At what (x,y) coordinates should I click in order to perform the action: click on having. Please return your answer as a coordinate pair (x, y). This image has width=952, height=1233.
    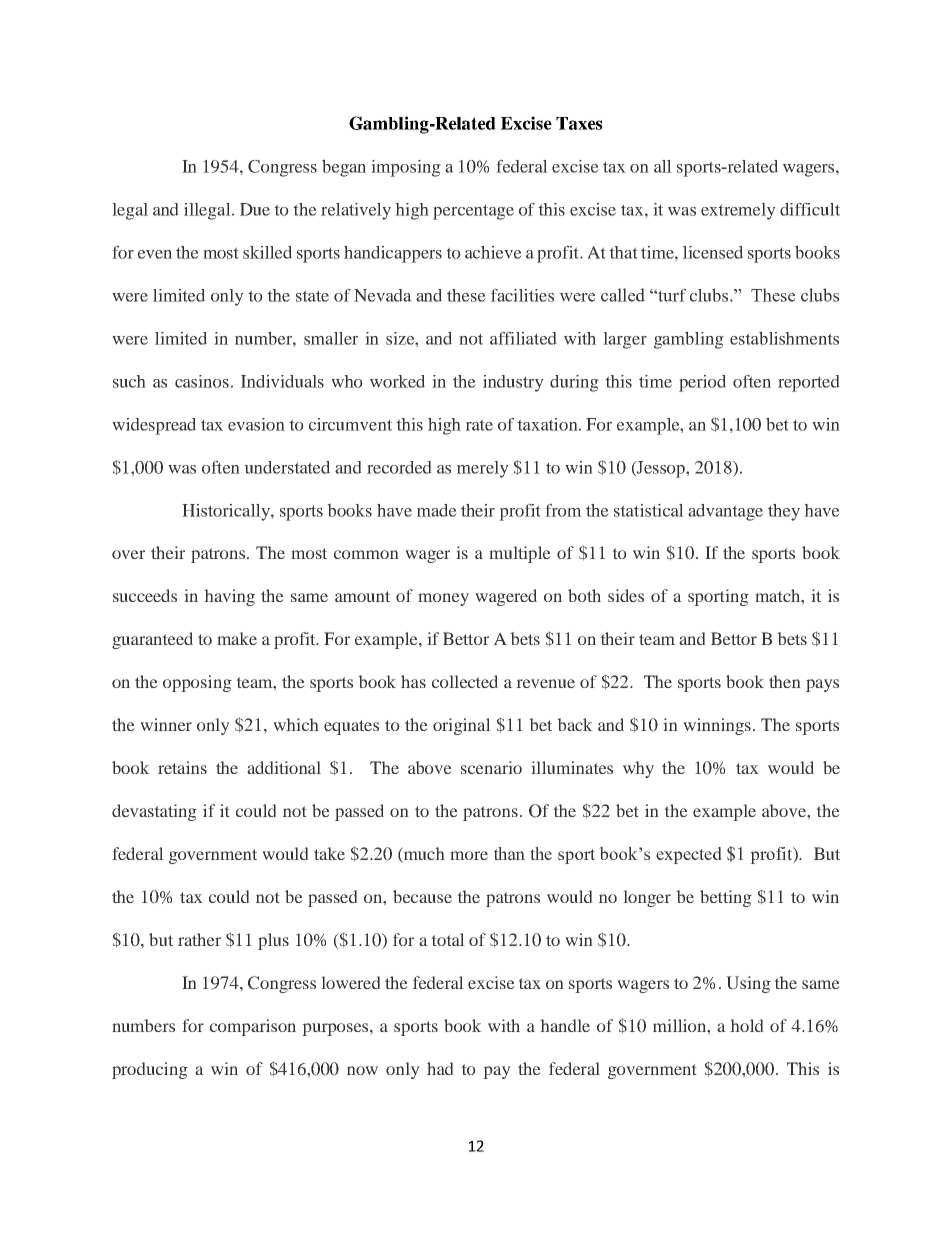
    Looking at the image, I should click on (229, 597).
